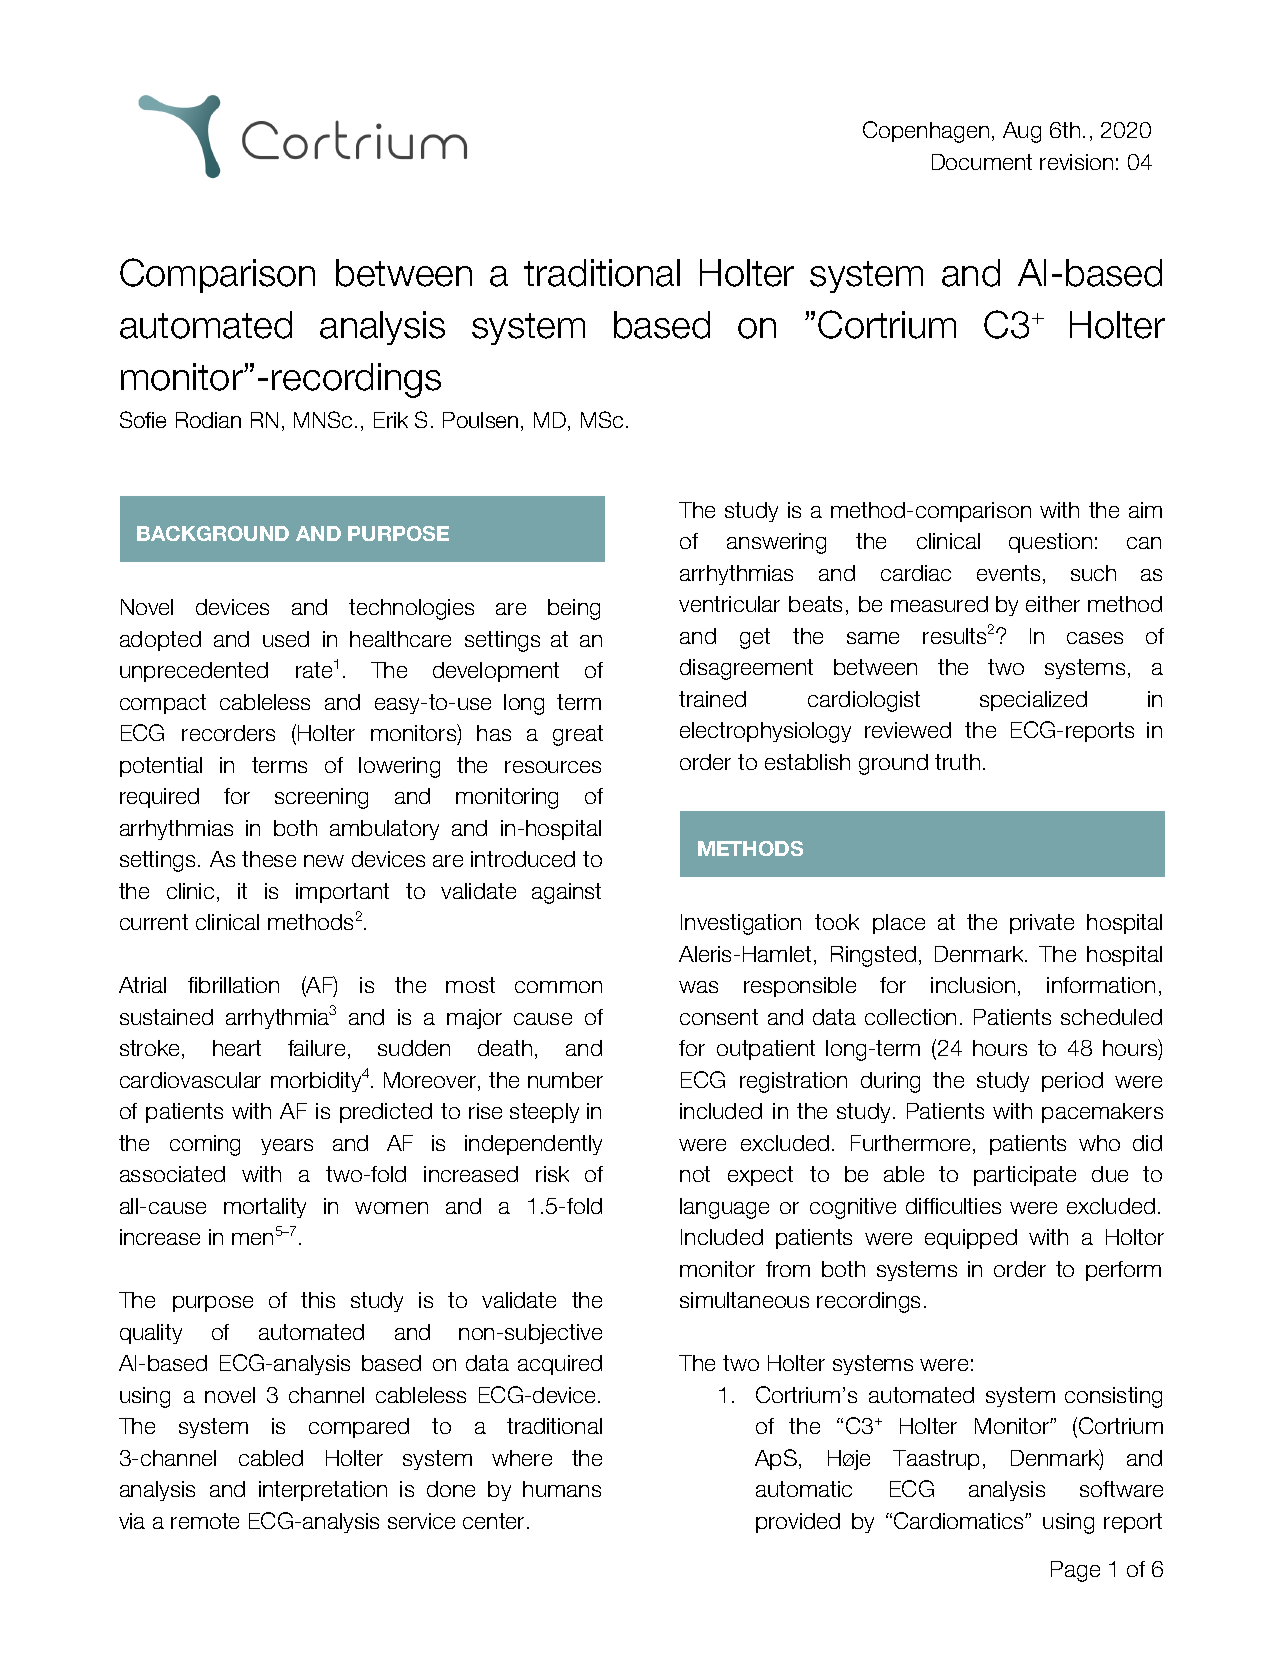 The width and height of the page is (1285, 1663). What do you see at coordinates (143, 419) in the page?
I see `Sofie` at bounding box center [143, 419].
